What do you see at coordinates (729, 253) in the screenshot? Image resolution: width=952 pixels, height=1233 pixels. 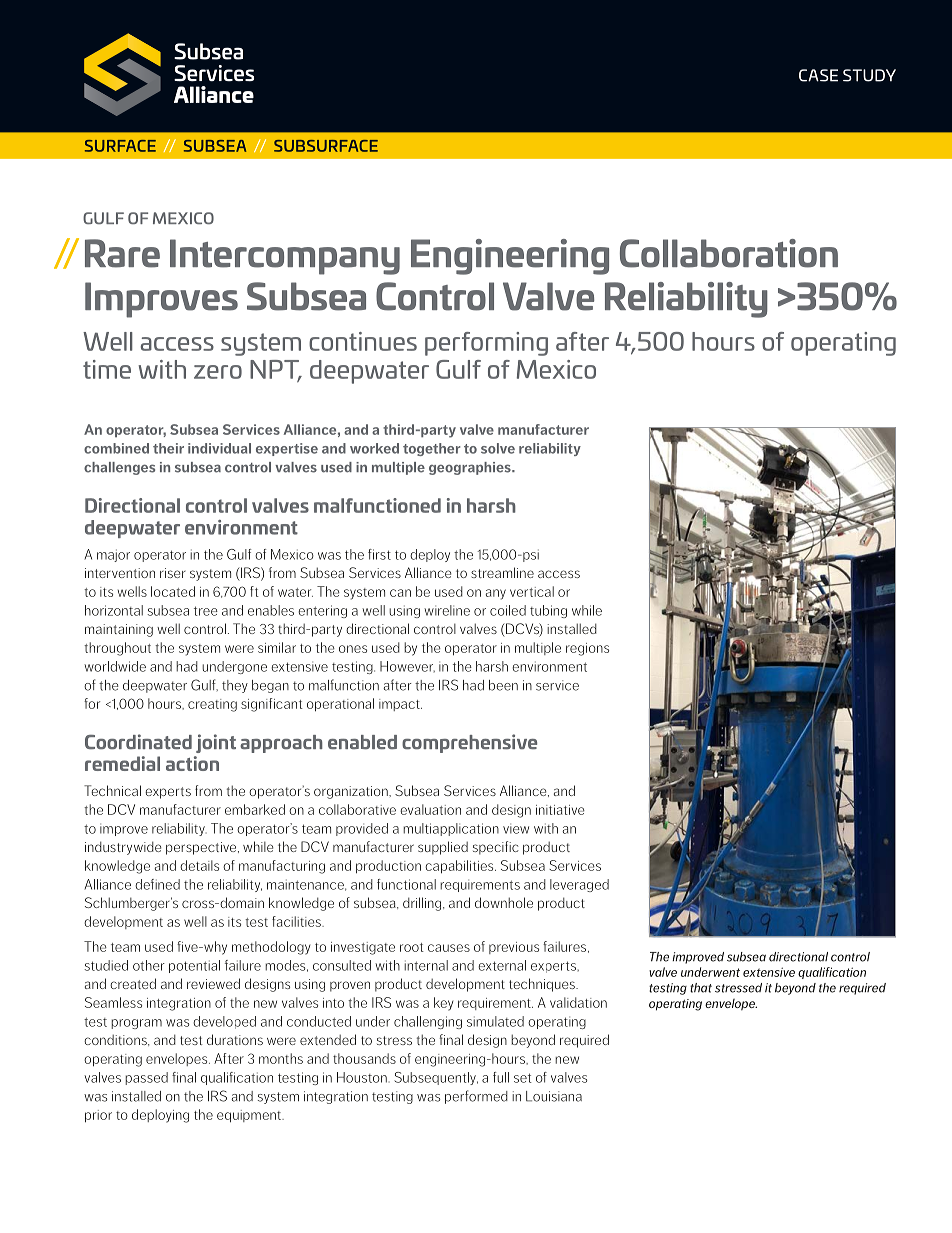 I see `Collaboration` at bounding box center [729, 253].
